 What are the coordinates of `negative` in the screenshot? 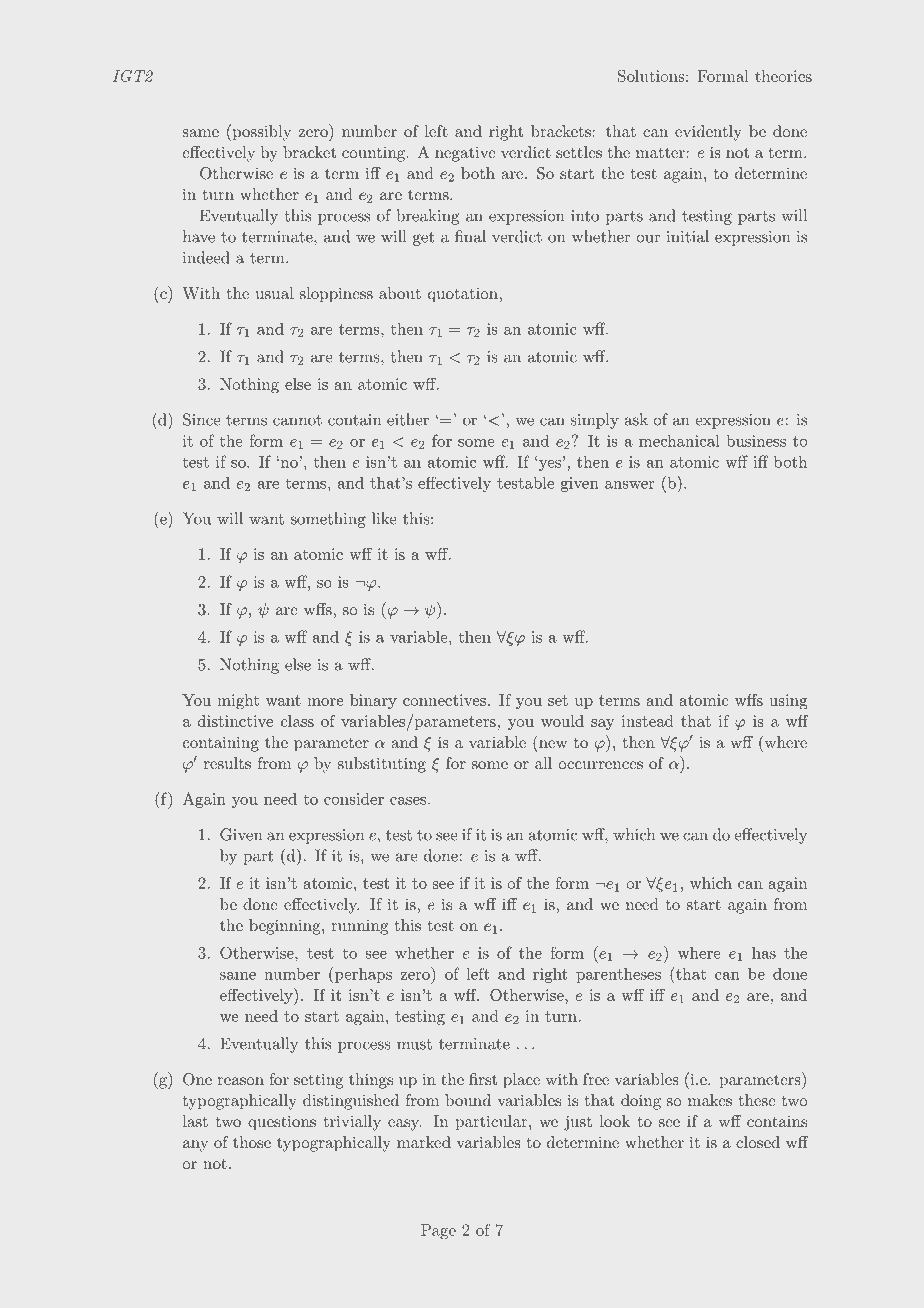 It's located at (465, 154).
